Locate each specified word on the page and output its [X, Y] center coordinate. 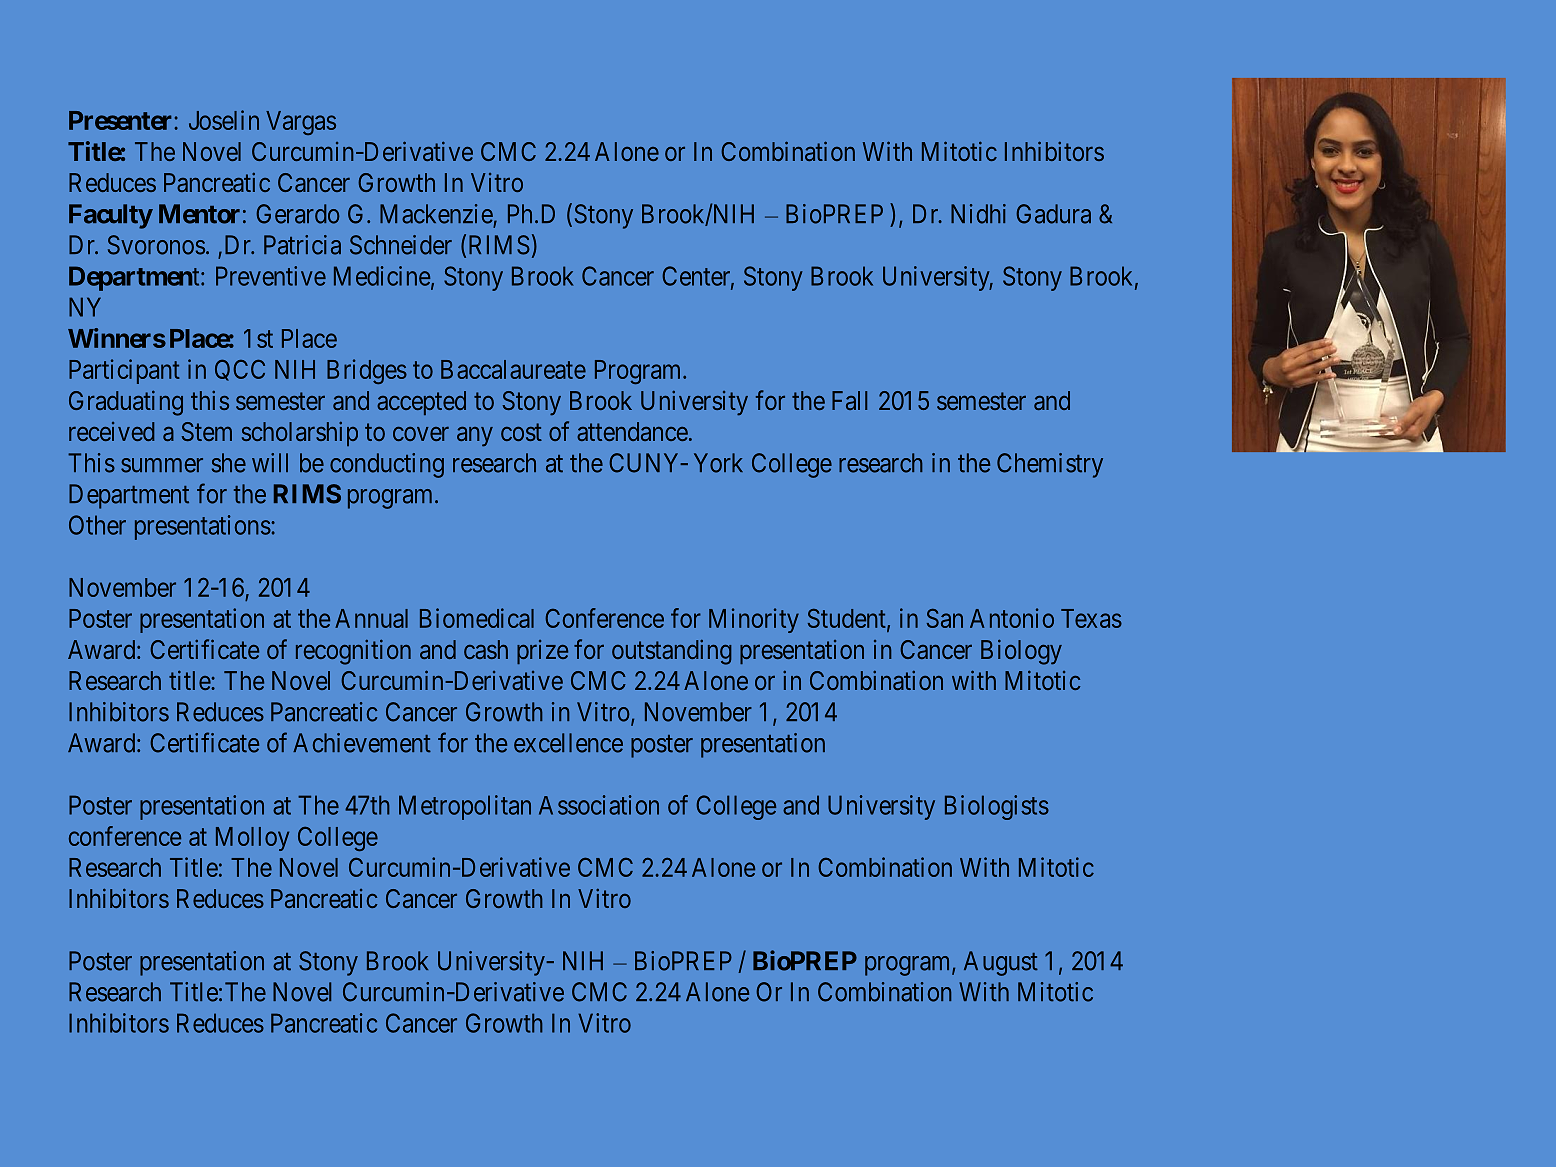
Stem [207, 431]
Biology [1021, 652]
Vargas [301, 123]
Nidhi [978, 214]
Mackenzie [436, 214]
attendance [632, 431]
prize [542, 652]
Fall [849, 400]
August [1001, 963]
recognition [353, 652]
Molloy [252, 839]
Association [599, 805]
